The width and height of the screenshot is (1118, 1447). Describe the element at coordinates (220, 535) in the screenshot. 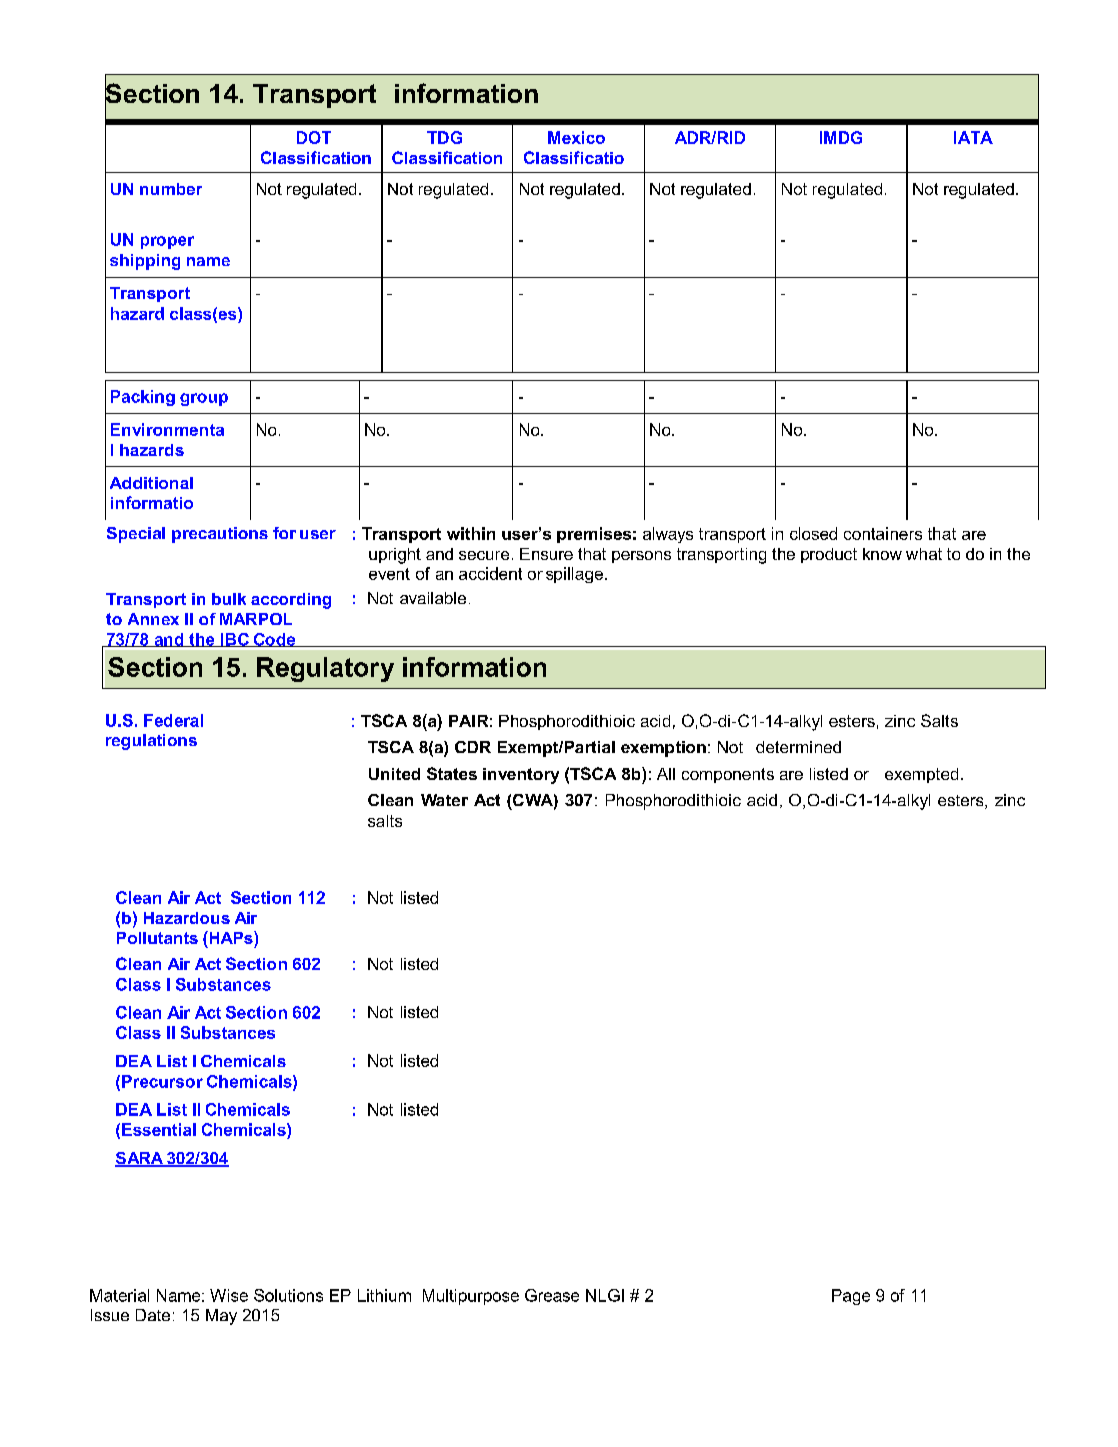

I see `precautions` at that location.
